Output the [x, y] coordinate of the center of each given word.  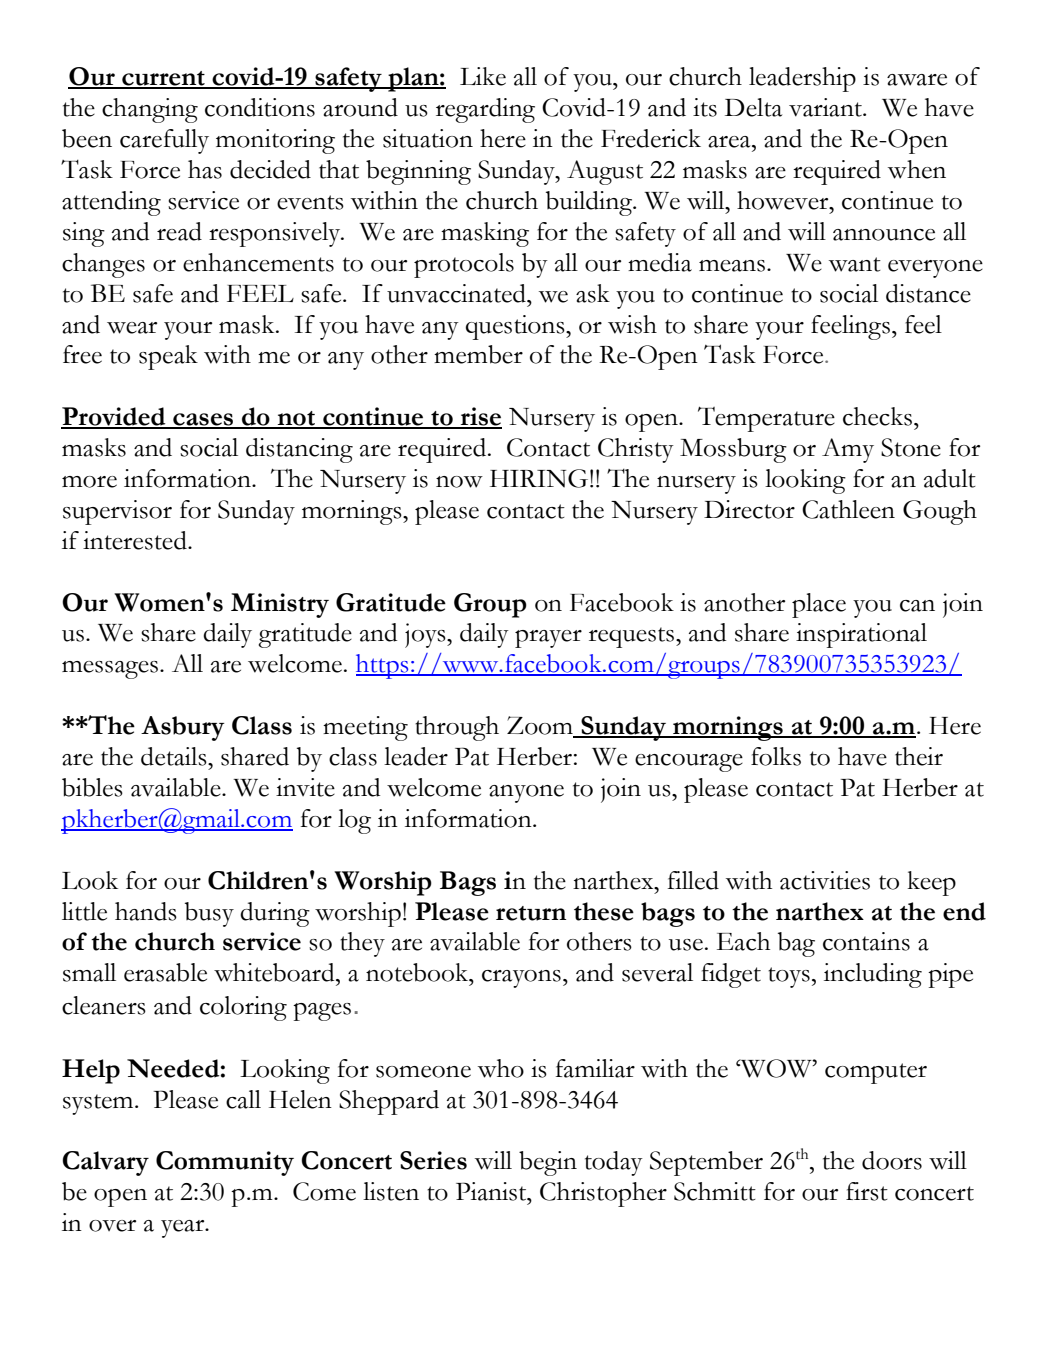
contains [866, 941]
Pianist [492, 1191]
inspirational [861, 635]
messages [110, 670]
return [531, 913]
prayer [548, 639]
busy [209, 914]
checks [879, 416]
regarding [485, 110]
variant [827, 107]
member [478, 354]
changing [150, 110]
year [184, 1229]
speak [168, 357]
